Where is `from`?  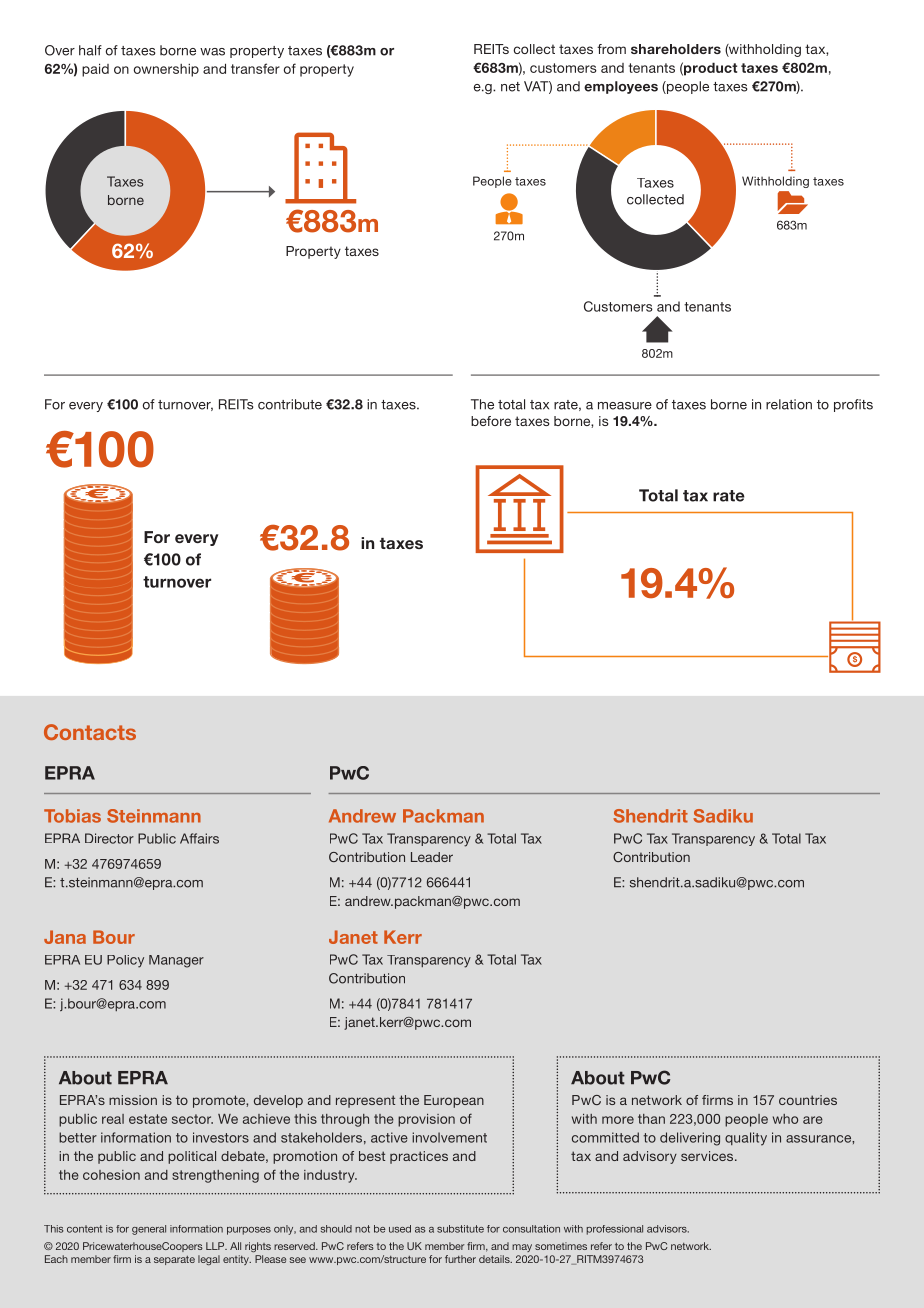 from is located at coordinates (611, 49).
